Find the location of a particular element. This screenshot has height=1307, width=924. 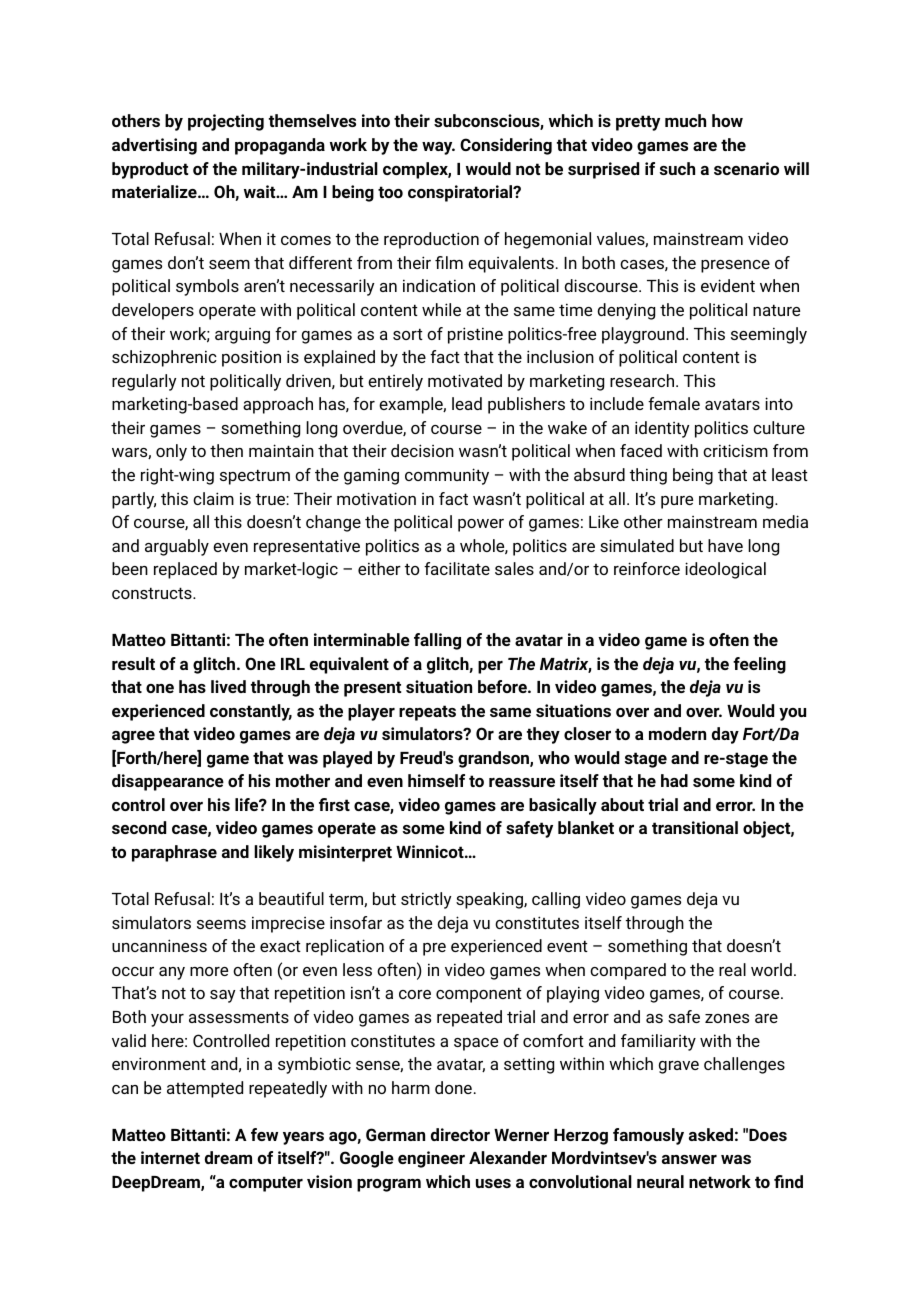

community is located at coordinates (447, 476).
